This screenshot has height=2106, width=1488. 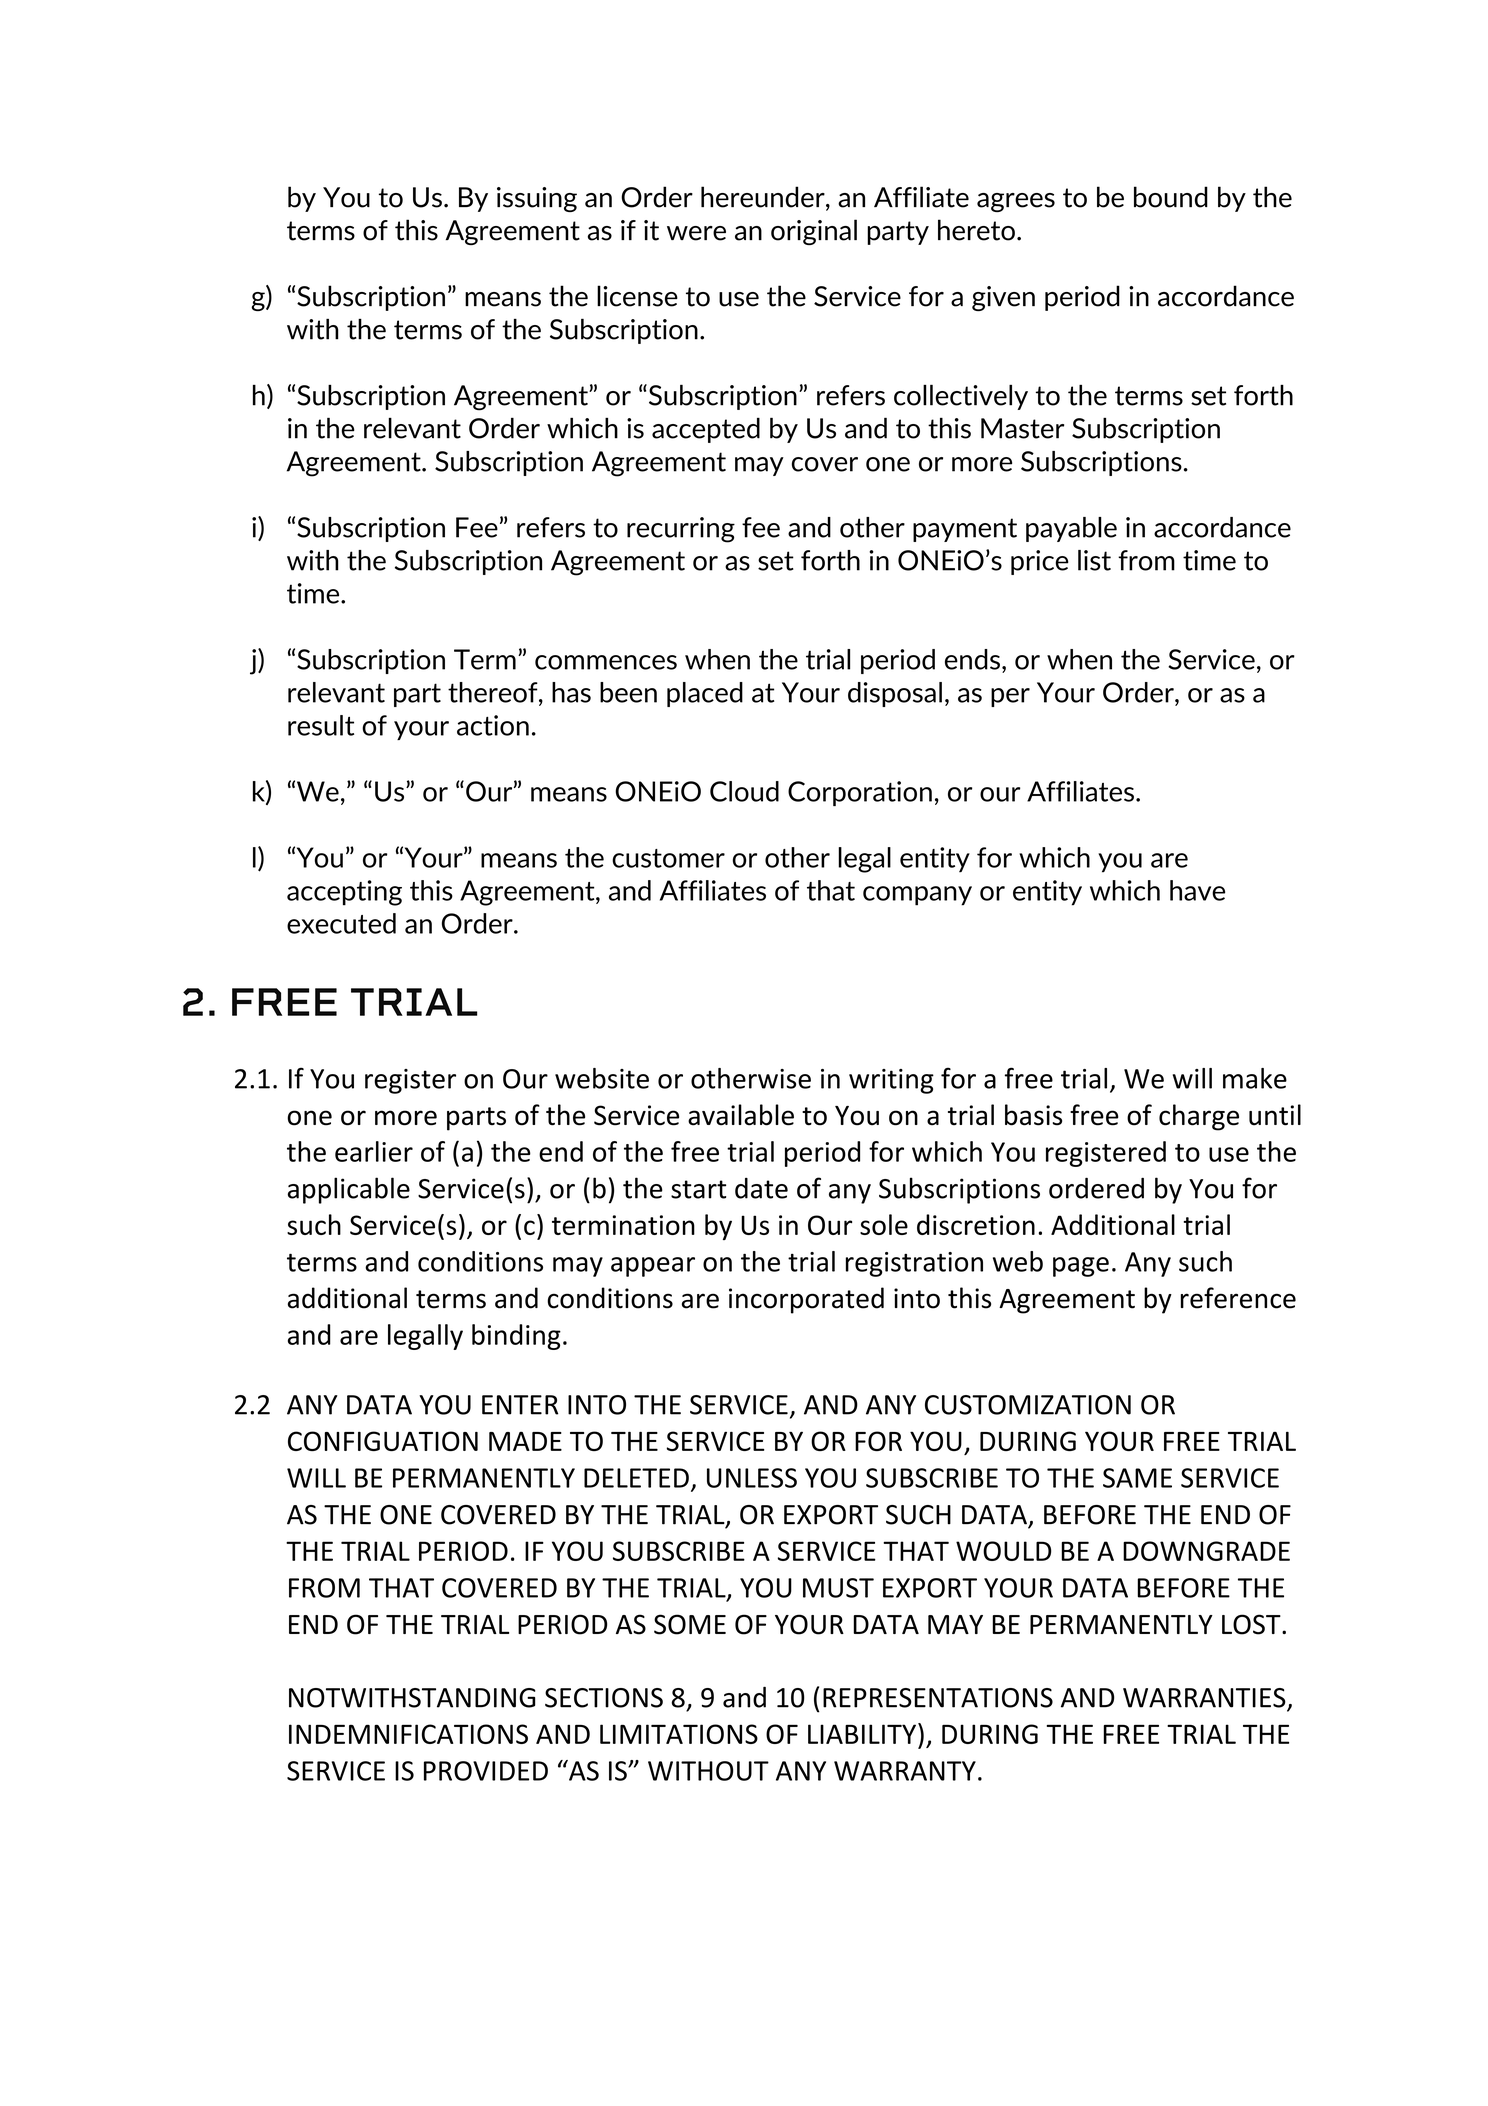 I want to click on PROVIDED, so click(x=486, y=1771).
